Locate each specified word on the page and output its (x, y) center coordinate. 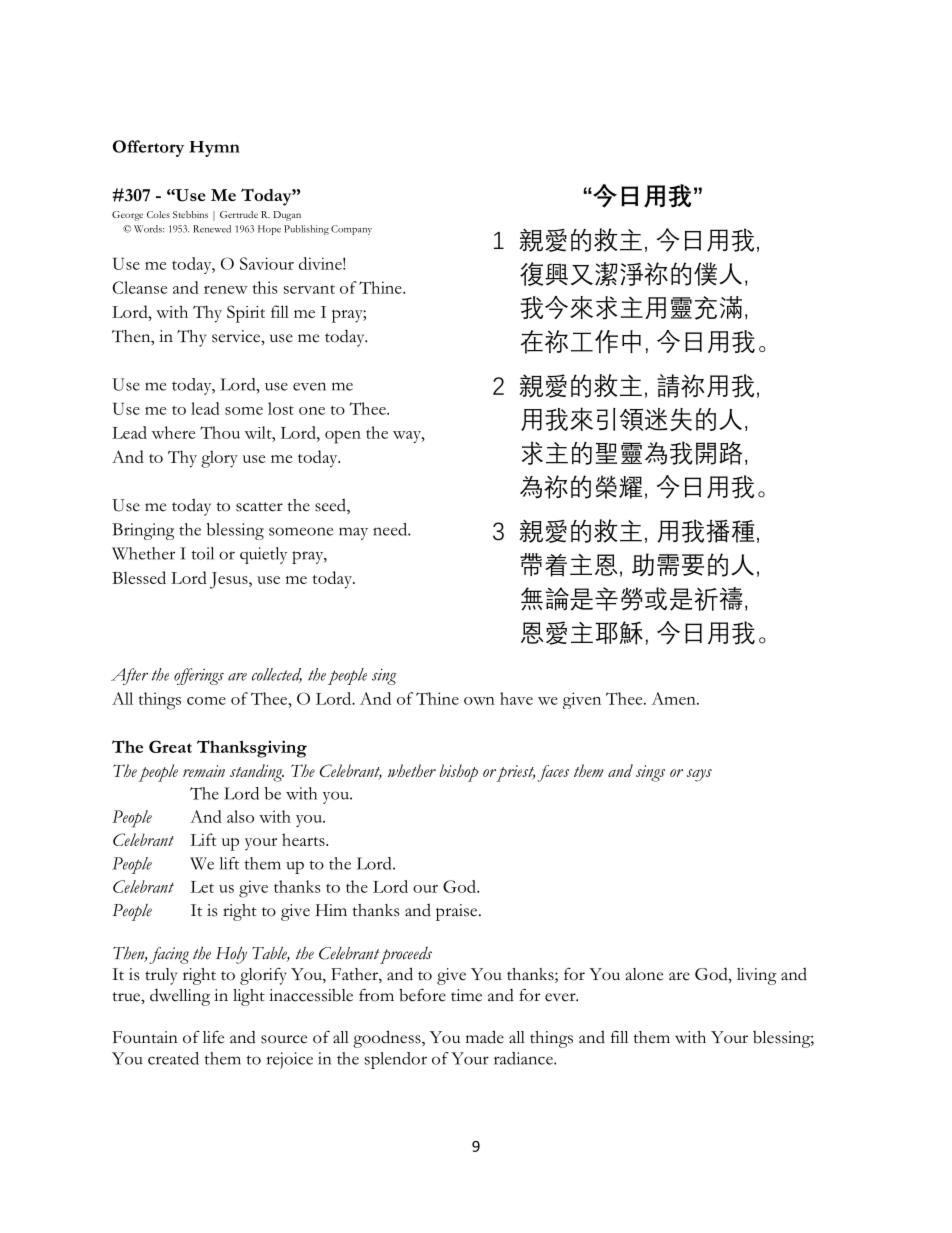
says (699, 775)
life (213, 1037)
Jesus (230, 580)
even (309, 386)
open (343, 437)
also (240, 816)
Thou (220, 432)
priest (515, 773)
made (485, 1037)
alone (644, 974)
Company (351, 230)
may (353, 533)
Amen (675, 698)
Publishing (306, 230)
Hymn (214, 149)
